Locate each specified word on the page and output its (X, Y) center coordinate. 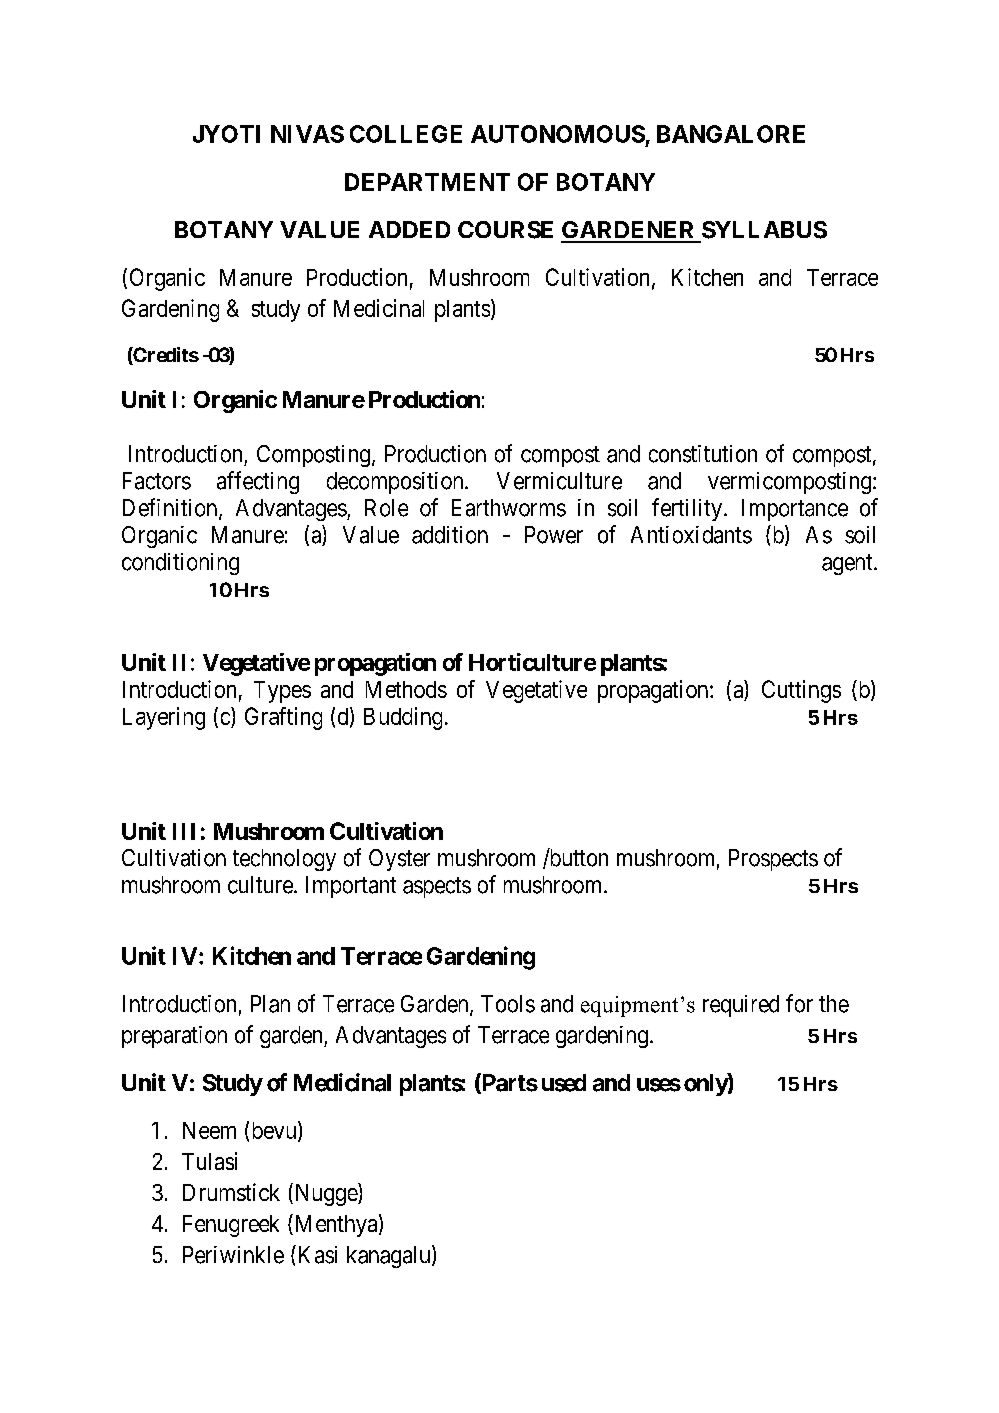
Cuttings (801, 691)
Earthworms (509, 508)
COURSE (505, 230)
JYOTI (226, 134)
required (741, 1006)
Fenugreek (231, 1226)
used (564, 1083)
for (799, 1003)
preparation (174, 1037)
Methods (406, 689)
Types (282, 692)
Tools (508, 1004)
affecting (258, 482)
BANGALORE (731, 134)
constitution (703, 454)
